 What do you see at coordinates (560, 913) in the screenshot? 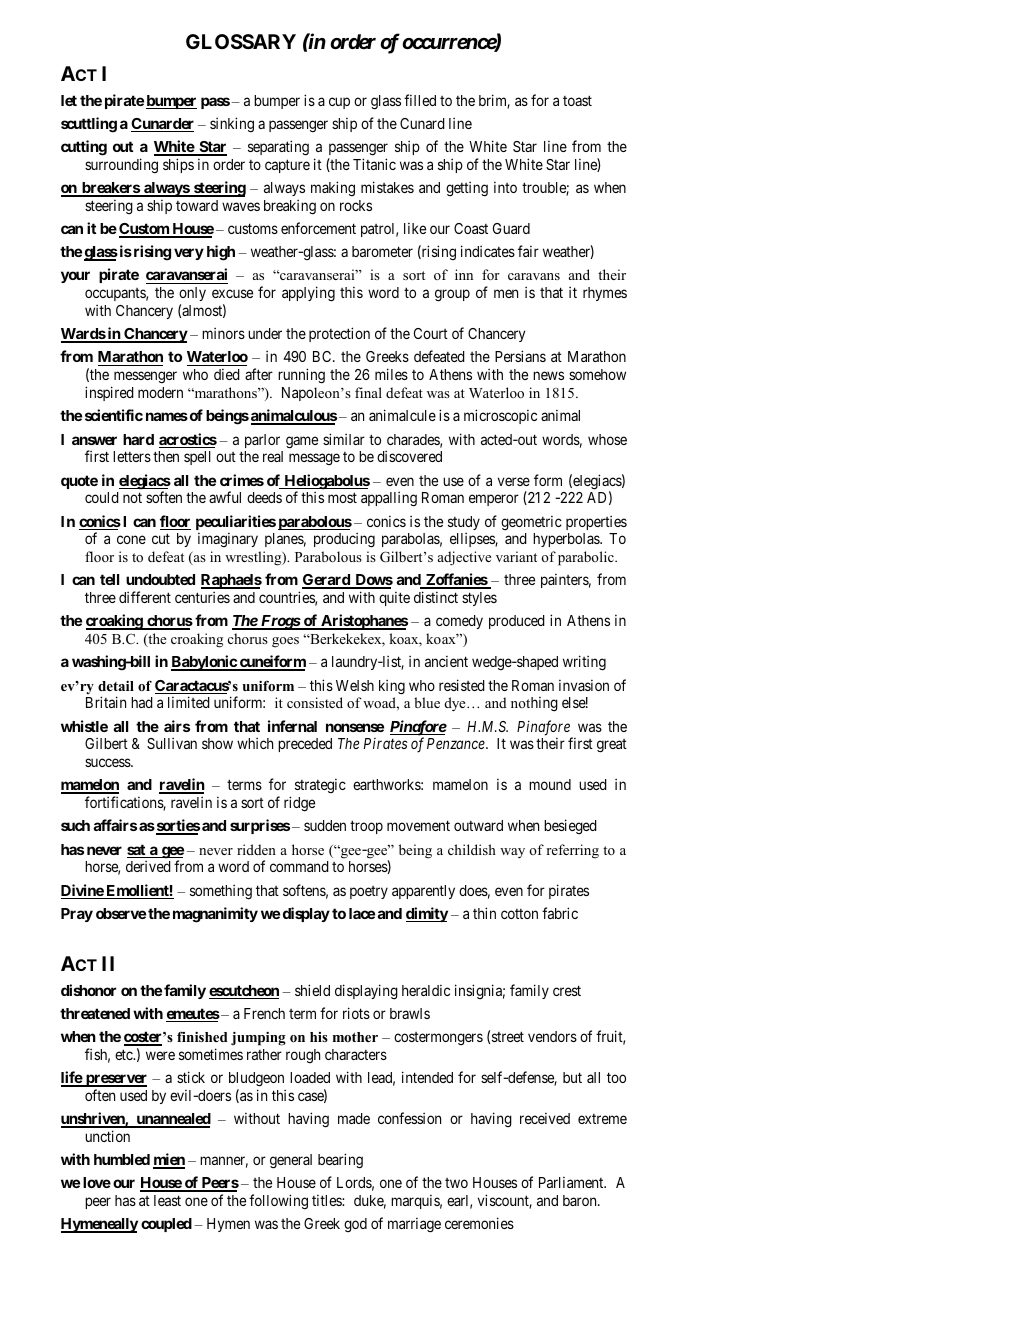
I see `fabric` at bounding box center [560, 913].
